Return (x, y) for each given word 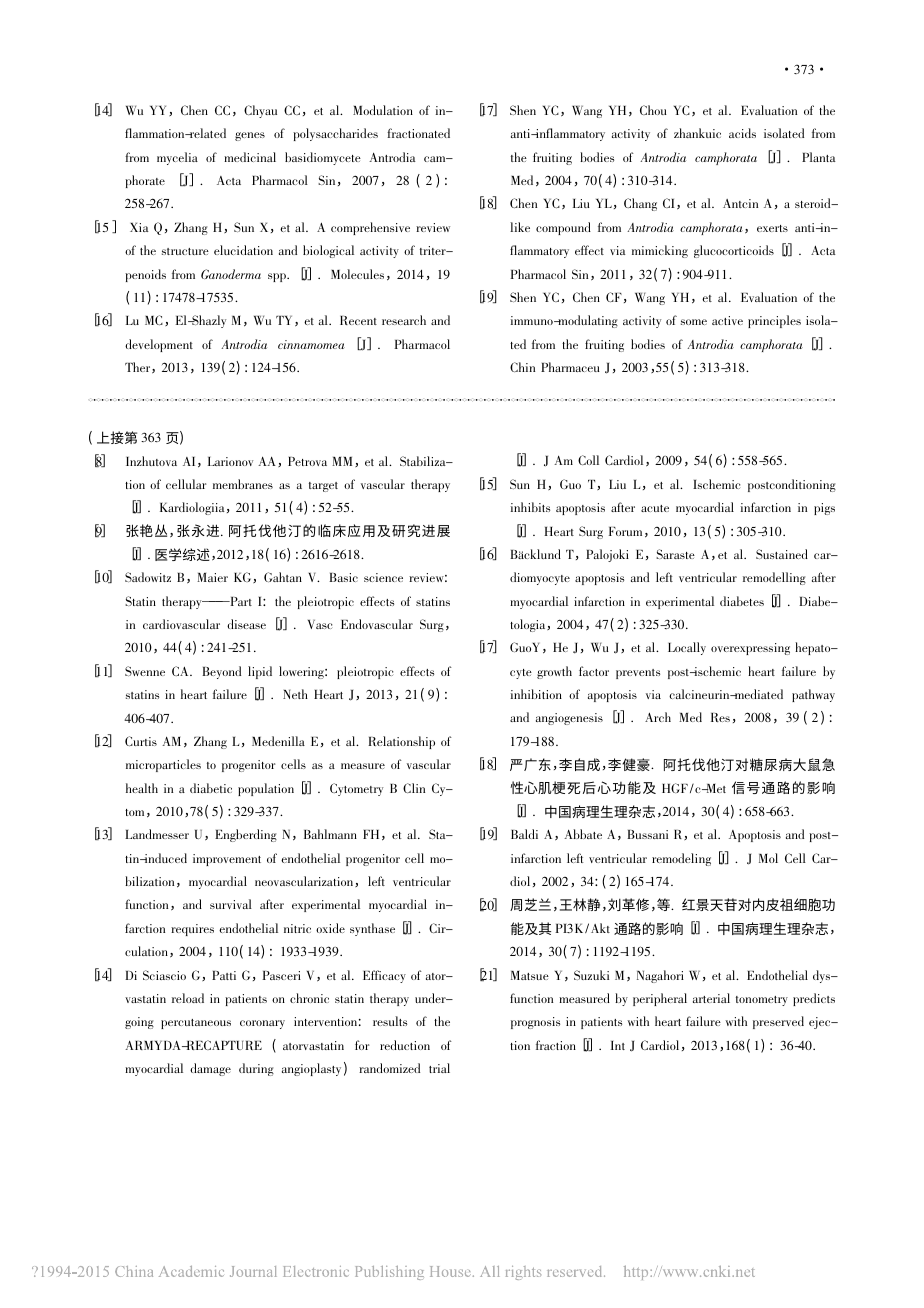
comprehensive (370, 228)
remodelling (774, 578)
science (383, 577)
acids (742, 133)
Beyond (221, 672)
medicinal (250, 157)
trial (439, 1068)
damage (210, 1069)
